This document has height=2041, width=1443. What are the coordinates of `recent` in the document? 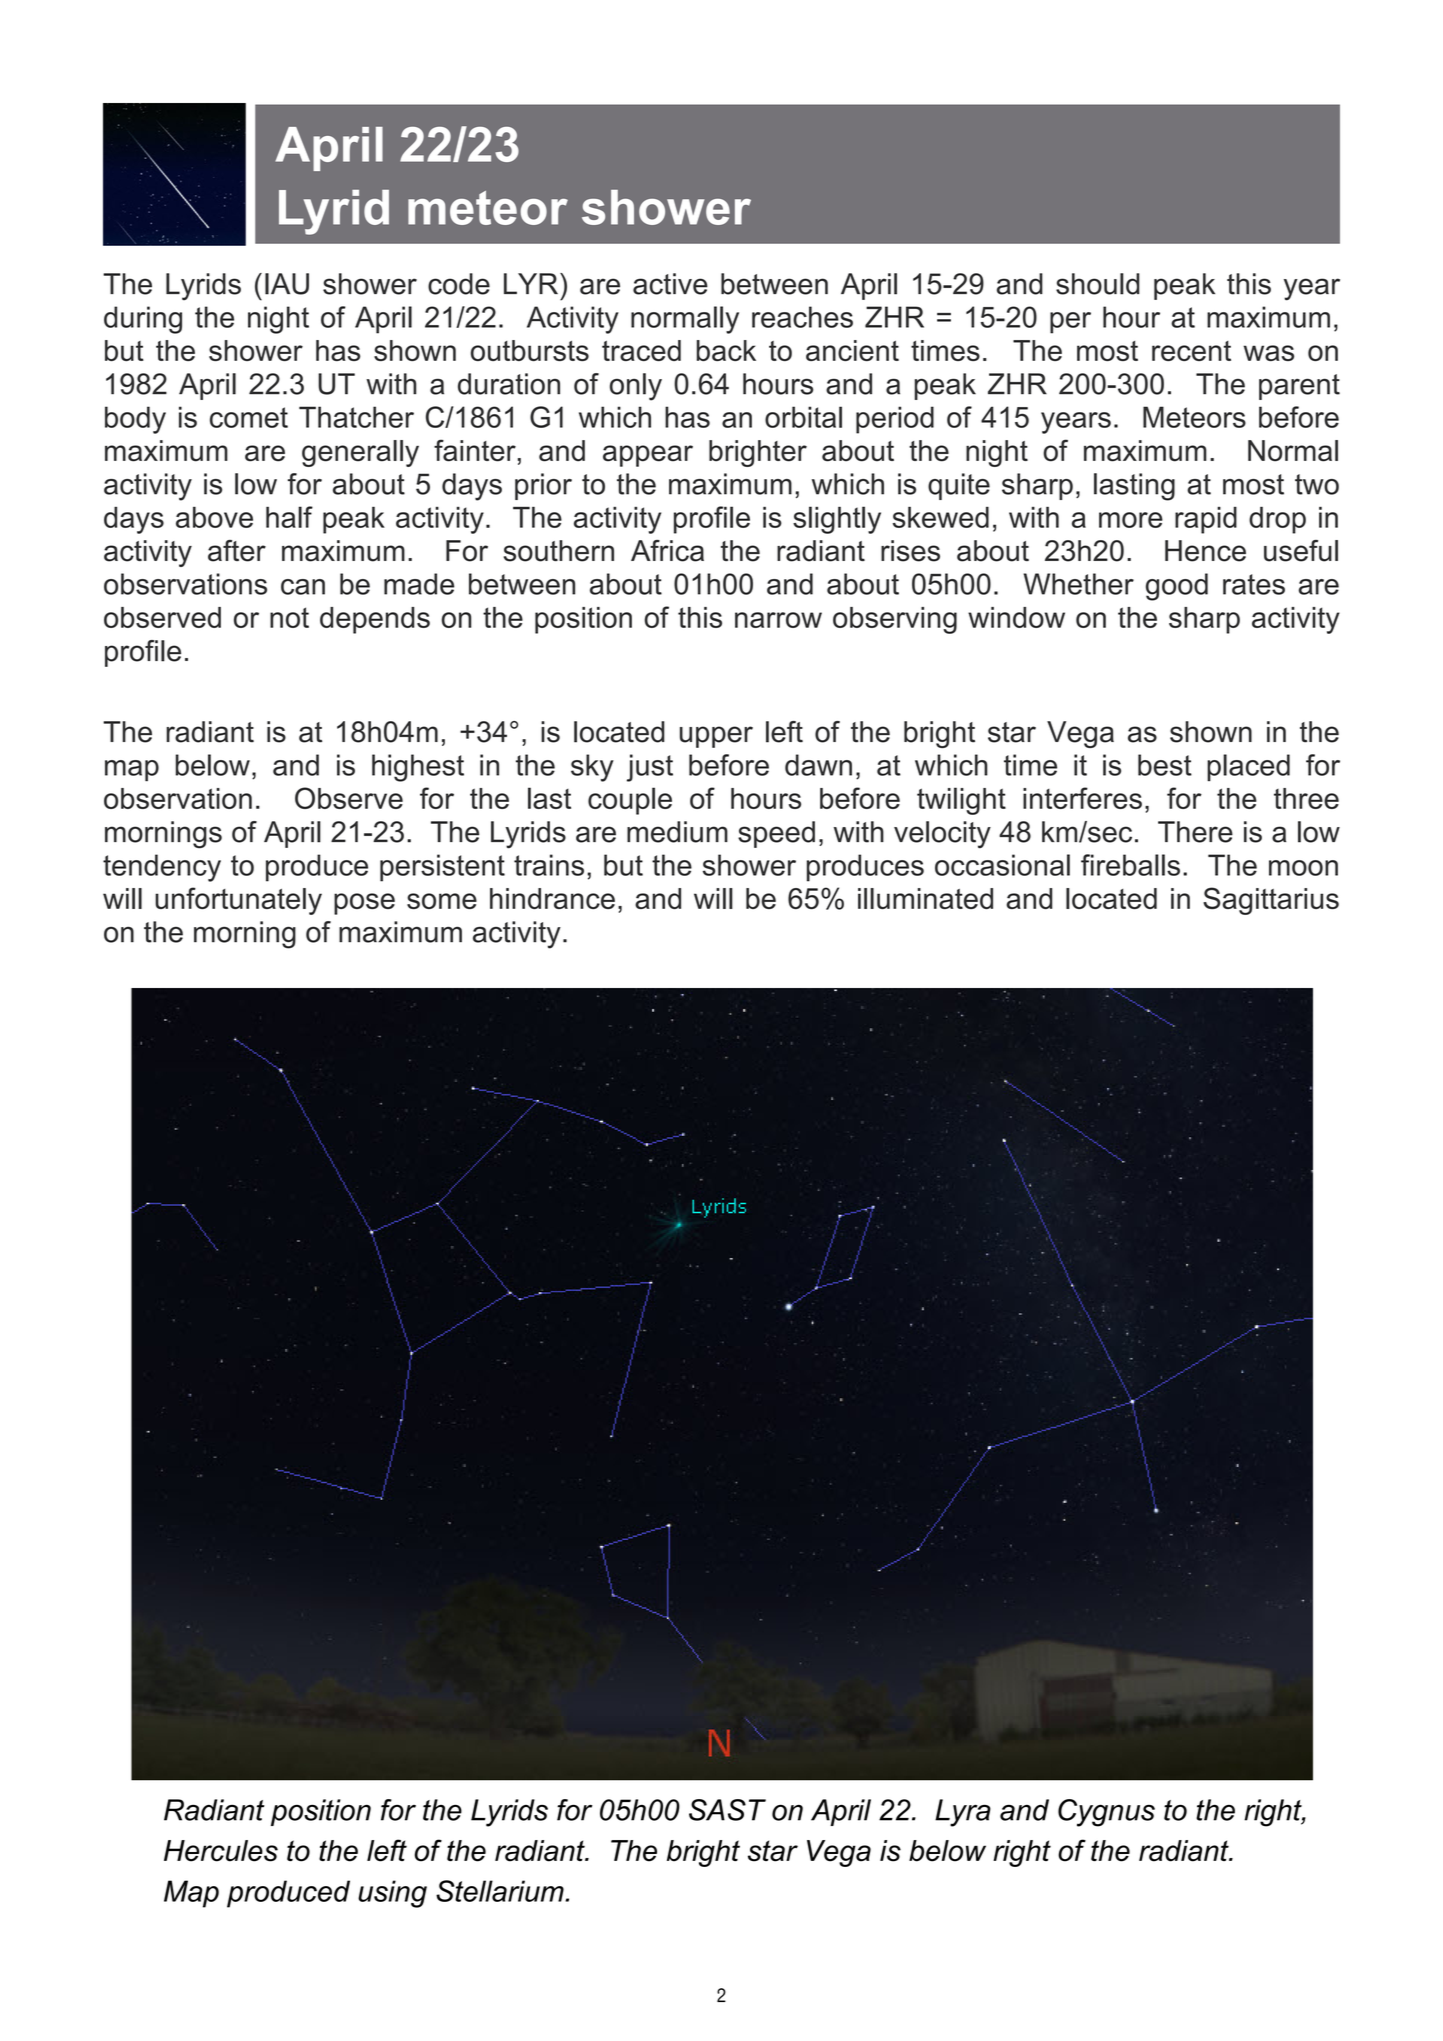 It's located at (1191, 351).
